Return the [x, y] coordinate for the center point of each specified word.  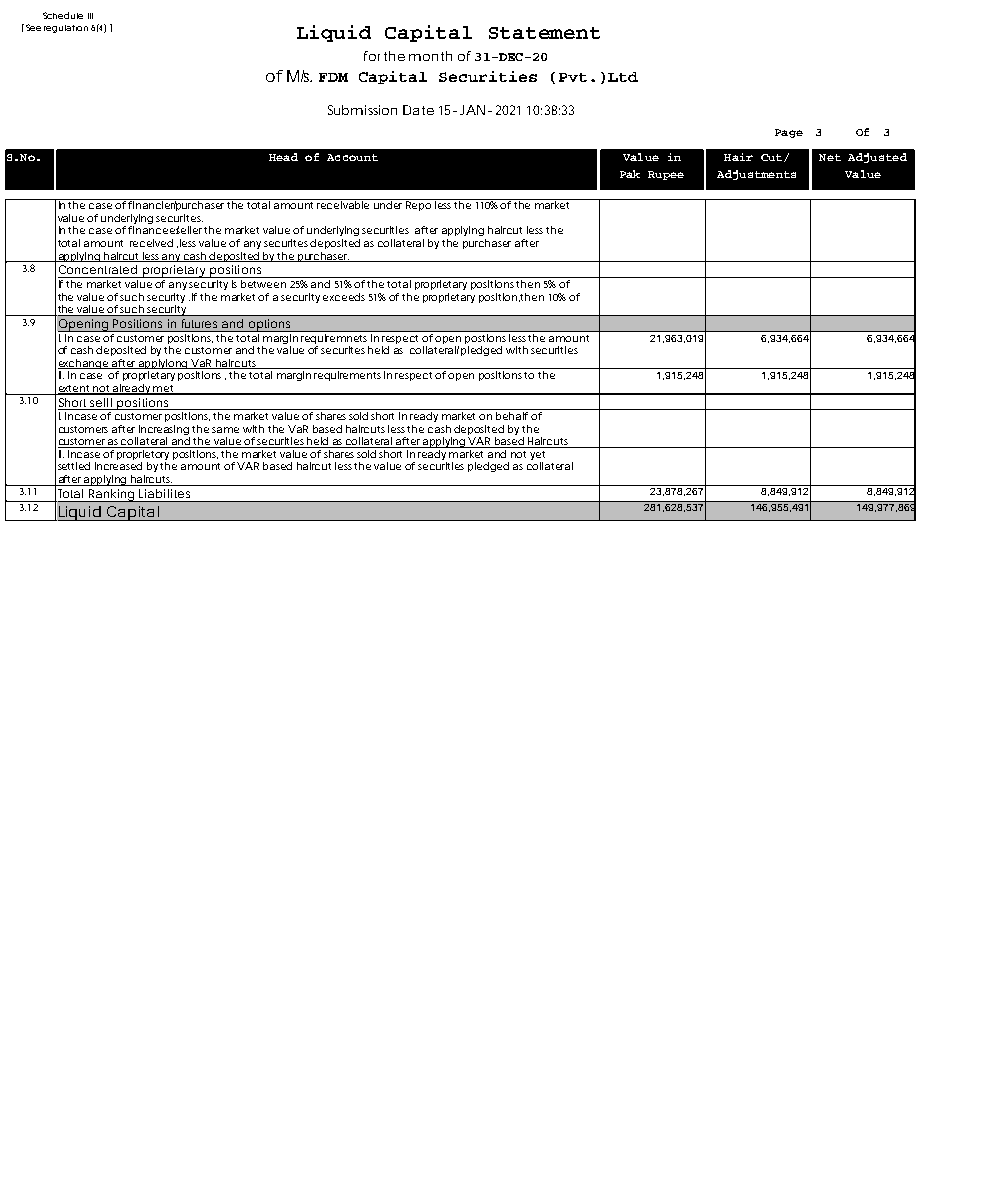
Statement [544, 33]
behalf [512, 416]
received [151, 243]
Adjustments [756, 175]
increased [118, 466]
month [430, 56]
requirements [347, 376]
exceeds [344, 297]
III [90, 16]
